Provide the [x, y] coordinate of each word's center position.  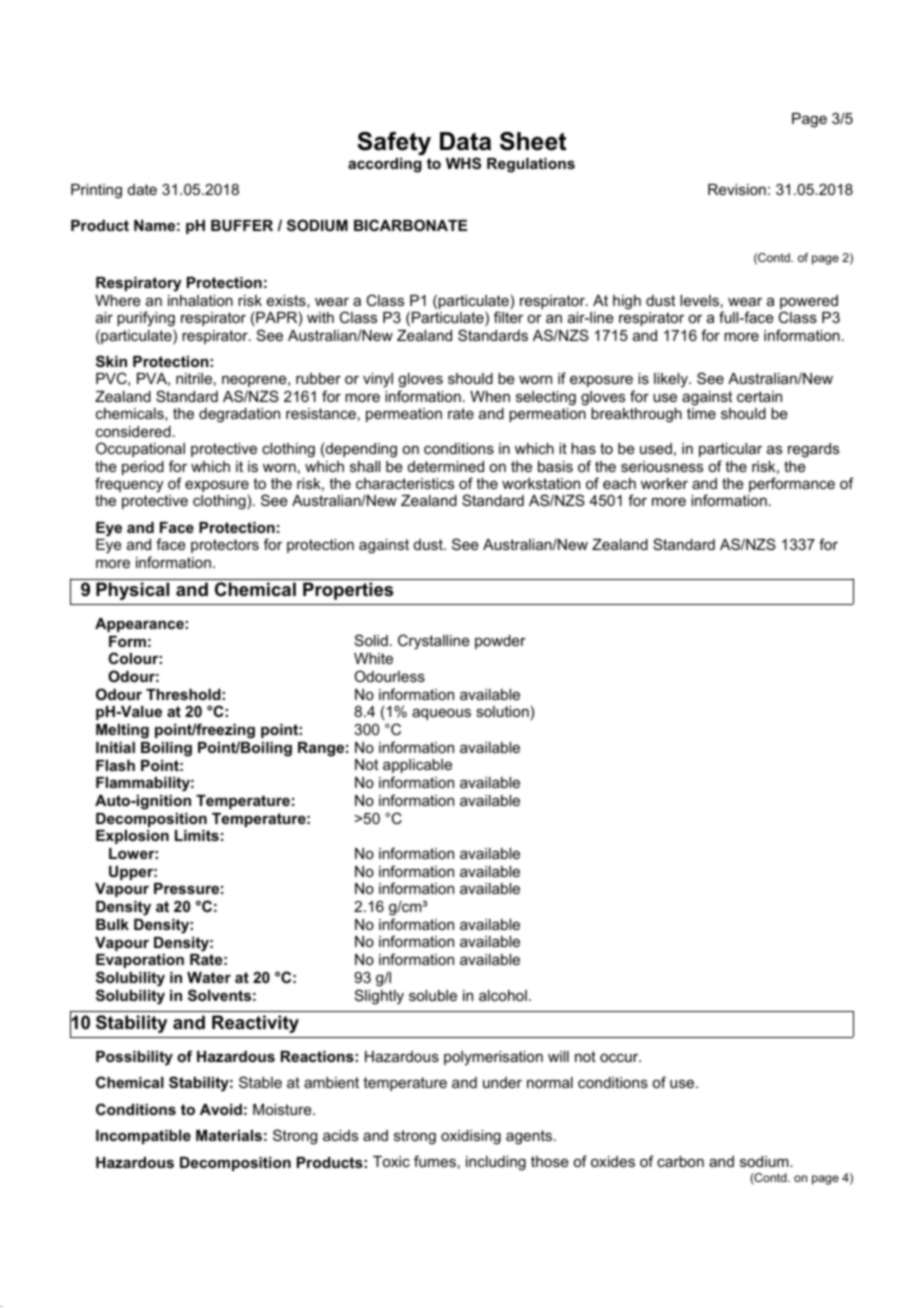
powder [500, 642]
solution [502, 711]
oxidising [471, 1137]
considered [133, 431]
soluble [433, 995]
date [142, 189]
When [490, 396]
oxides [613, 1161]
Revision [737, 189]
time [701, 413]
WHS [463, 163]
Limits [197, 835]
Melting [122, 731]
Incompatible [143, 1137]
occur [620, 1057]
